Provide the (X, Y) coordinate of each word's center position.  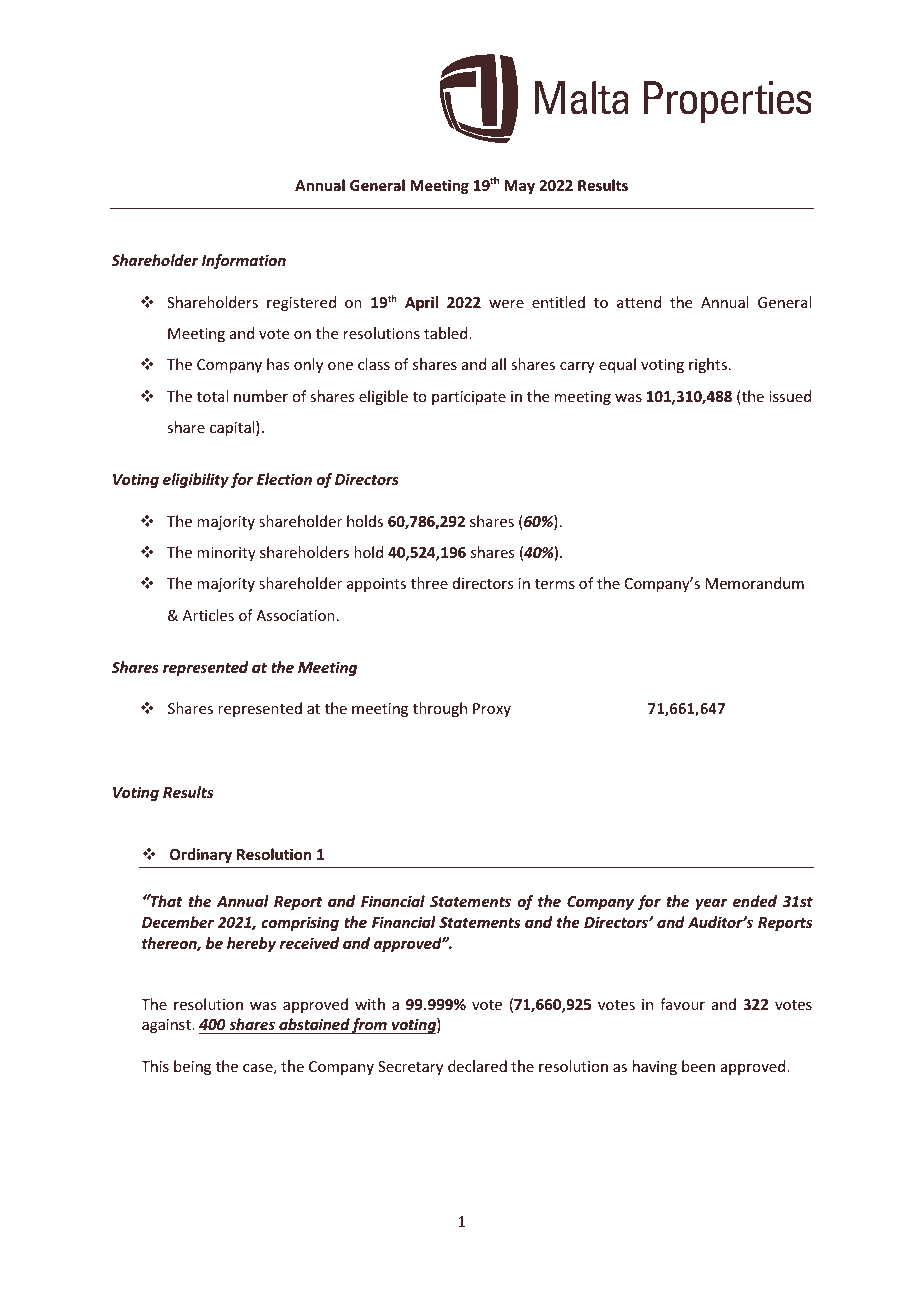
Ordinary (201, 855)
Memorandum (755, 583)
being (192, 1067)
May (519, 187)
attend (639, 302)
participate (469, 398)
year (711, 904)
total (212, 396)
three (429, 583)
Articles (208, 615)
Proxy (492, 710)
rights (709, 365)
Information (244, 261)
